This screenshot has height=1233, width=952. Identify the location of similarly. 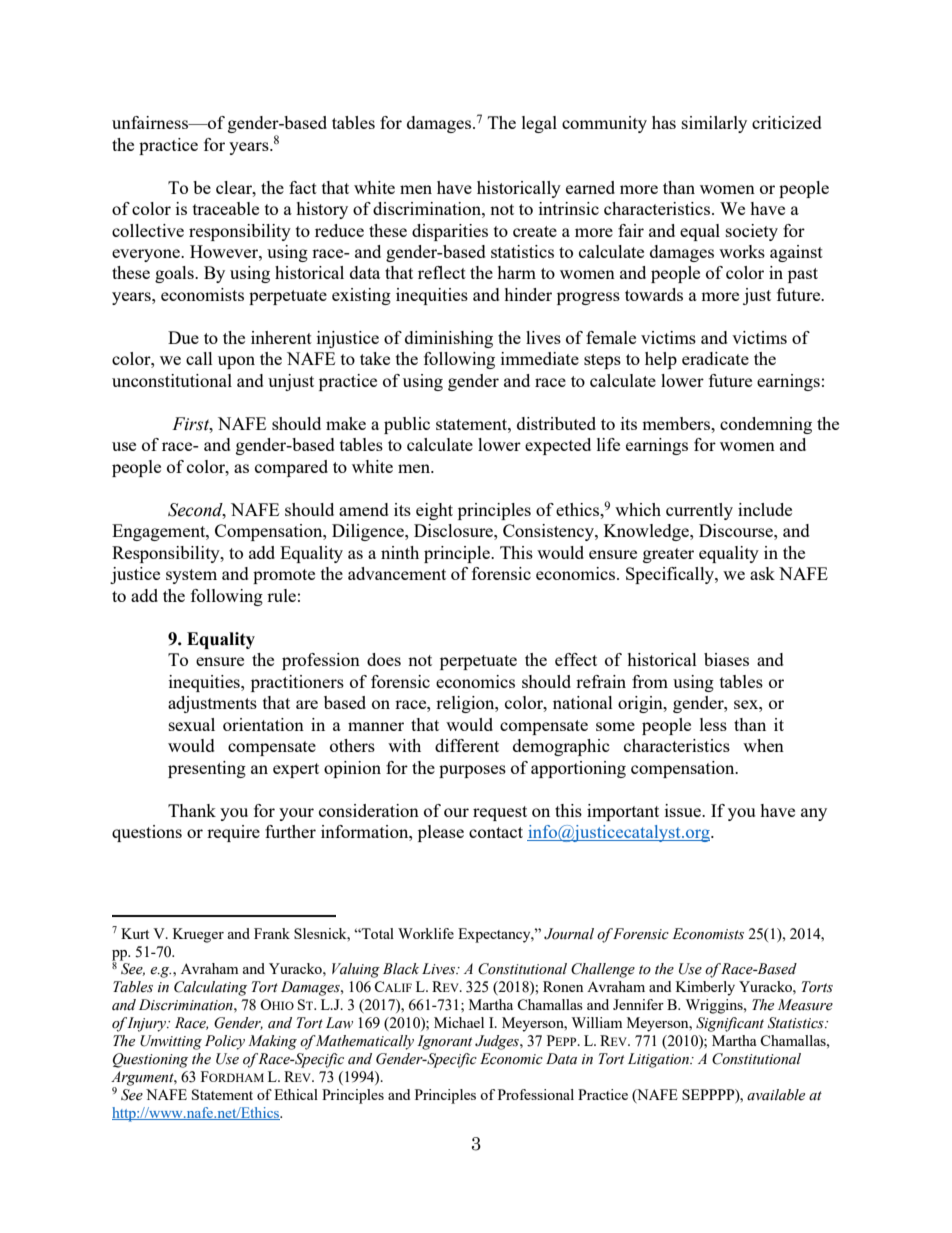
(714, 124).
